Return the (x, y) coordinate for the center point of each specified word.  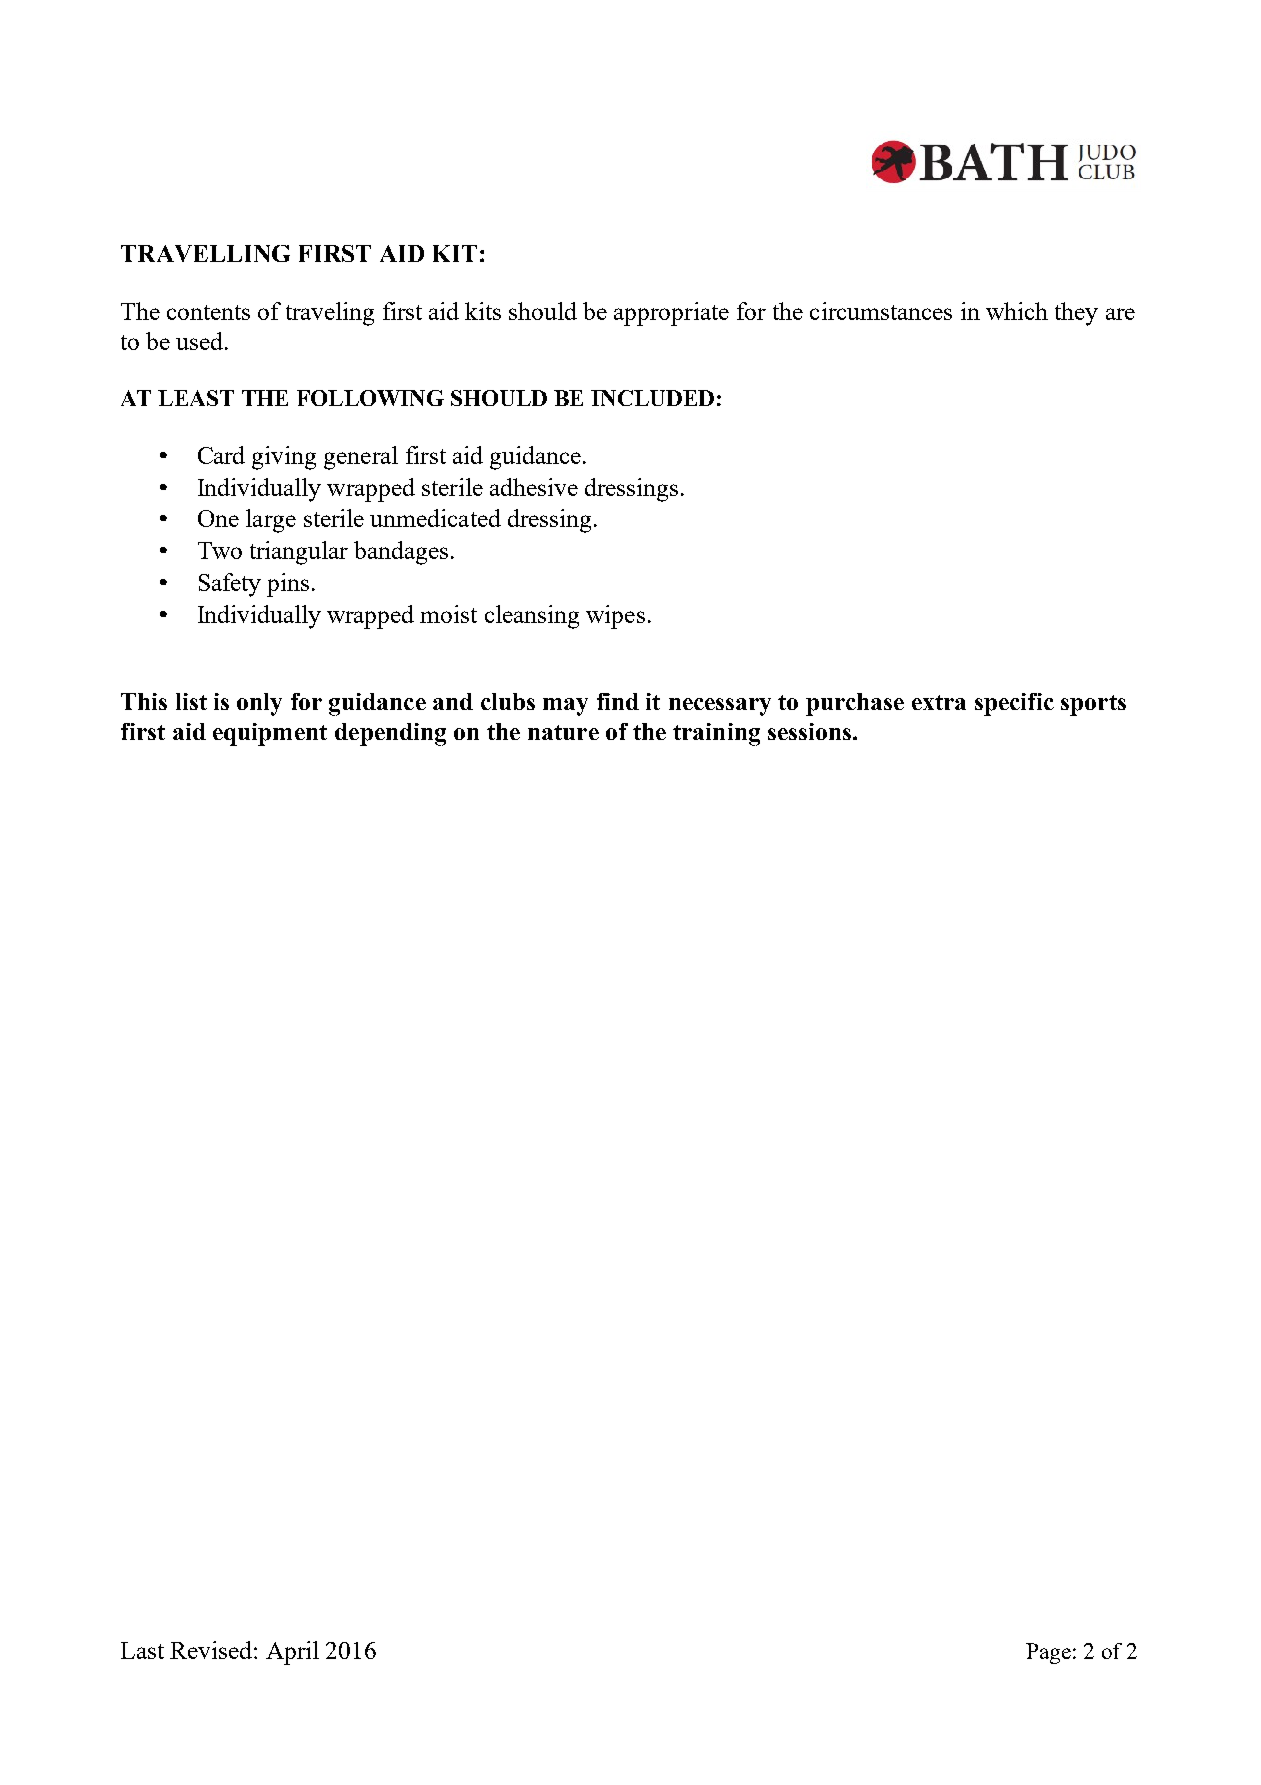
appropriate (671, 314)
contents (208, 312)
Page (1048, 1653)
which (1017, 311)
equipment (270, 734)
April (292, 1653)
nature (563, 732)
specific (1014, 704)
